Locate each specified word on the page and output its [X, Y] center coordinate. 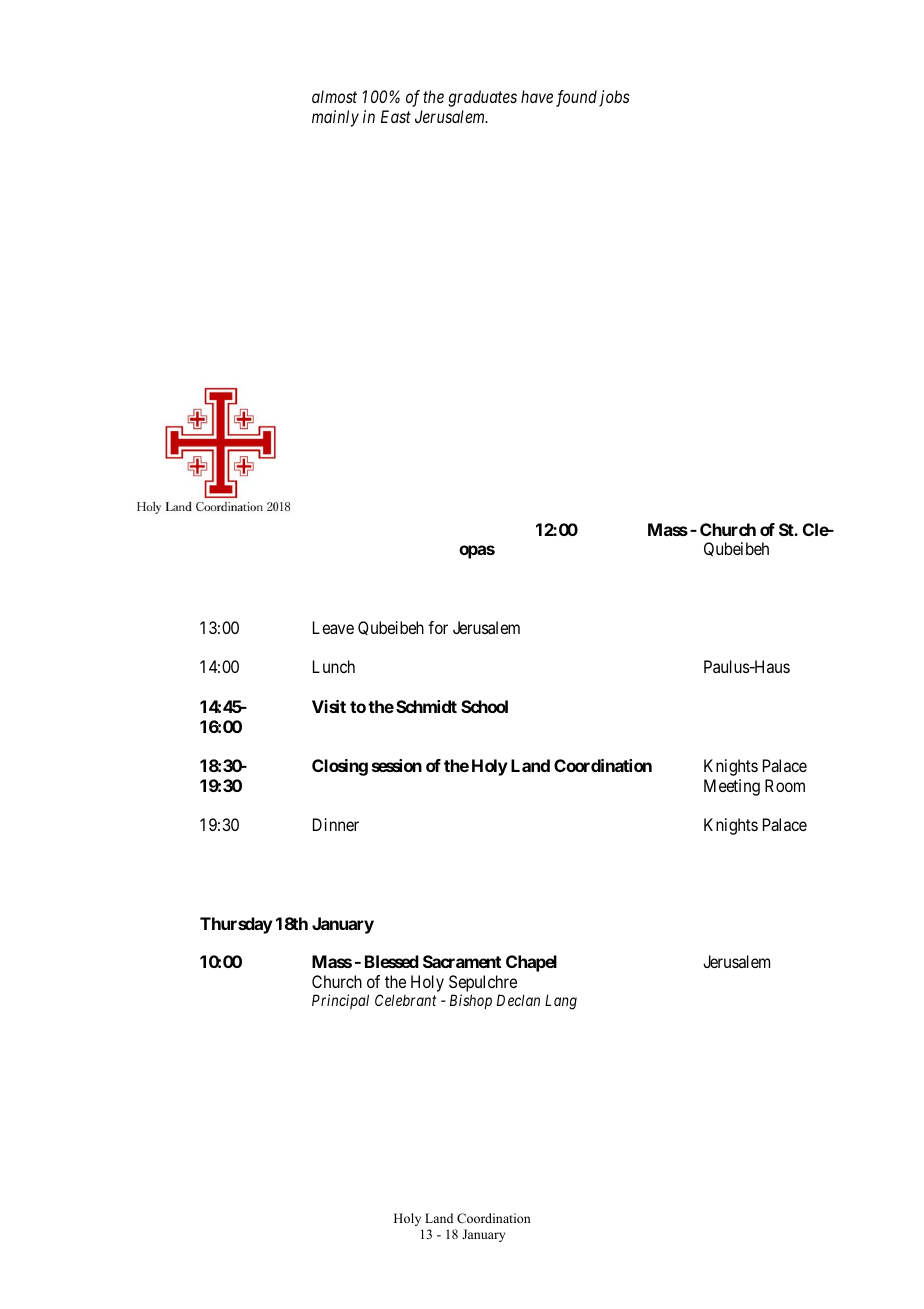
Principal [340, 1001]
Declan [518, 1000]
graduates [482, 98]
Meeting [732, 787]
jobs [614, 98]
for [438, 627]
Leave [333, 627]
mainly [335, 118]
